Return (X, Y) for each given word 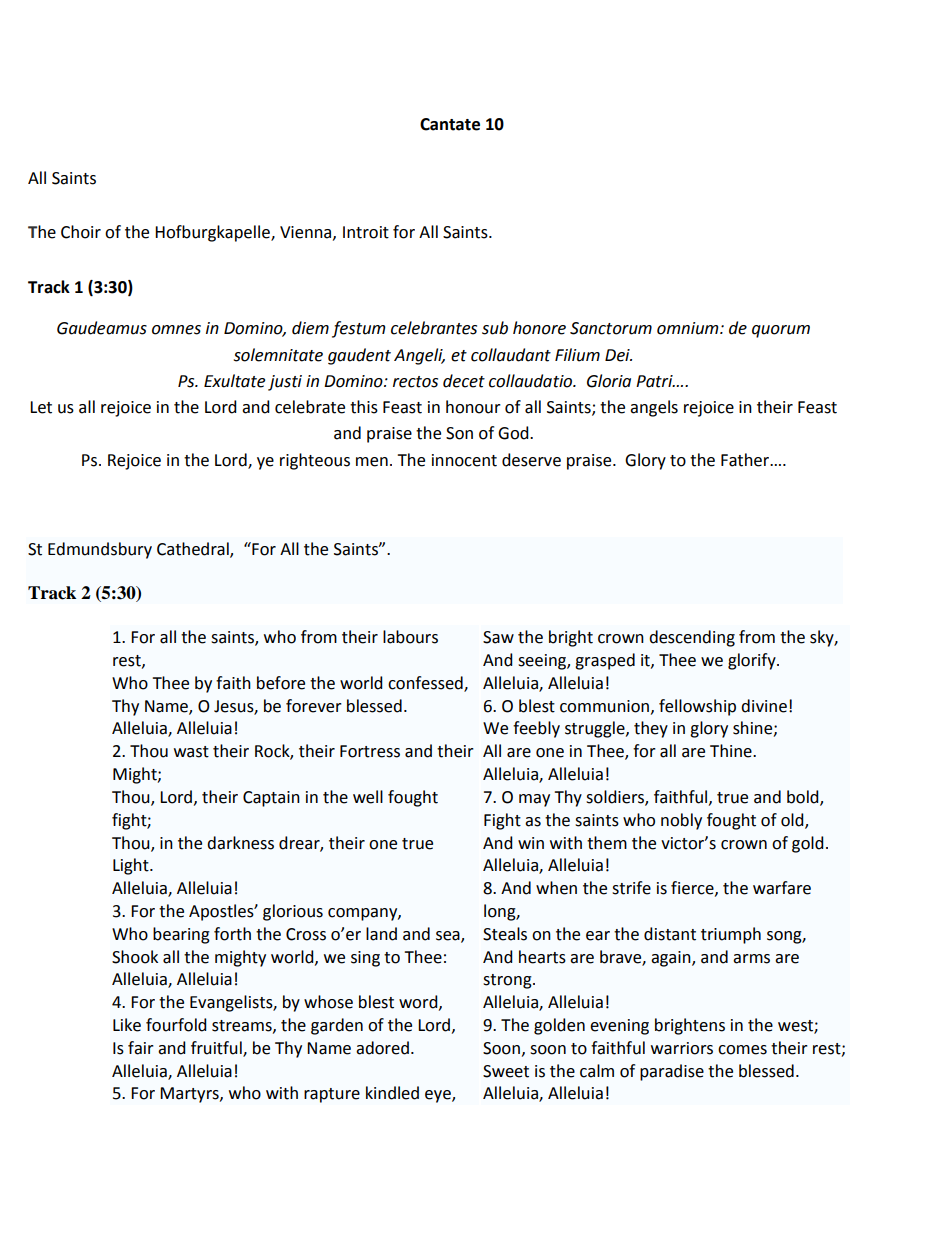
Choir (81, 232)
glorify (753, 661)
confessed (426, 684)
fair (141, 1048)
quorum (781, 331)
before (281, 683)
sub (495, 328)
